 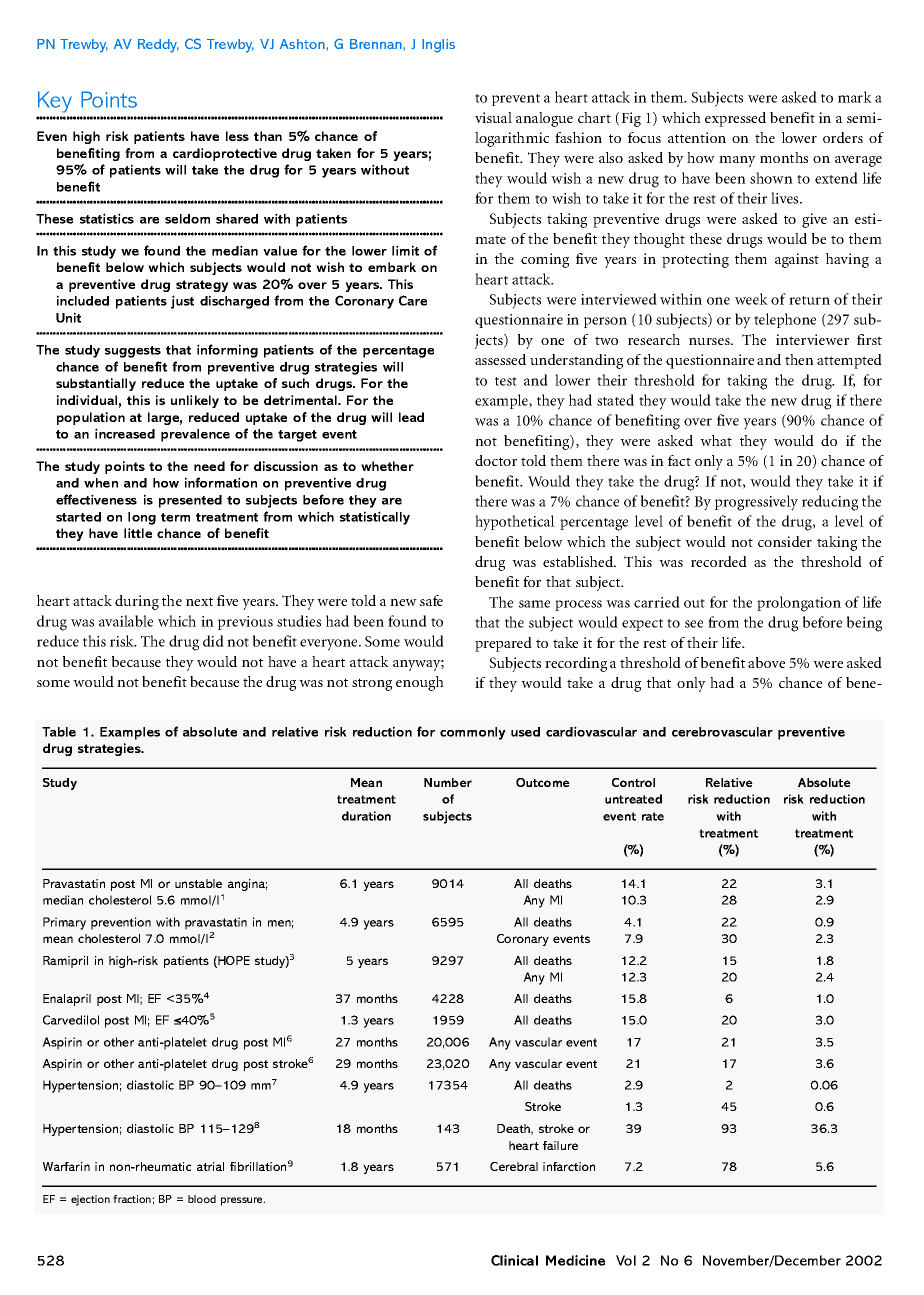 I want to click on fraction, so click(x=133, y=1199).
